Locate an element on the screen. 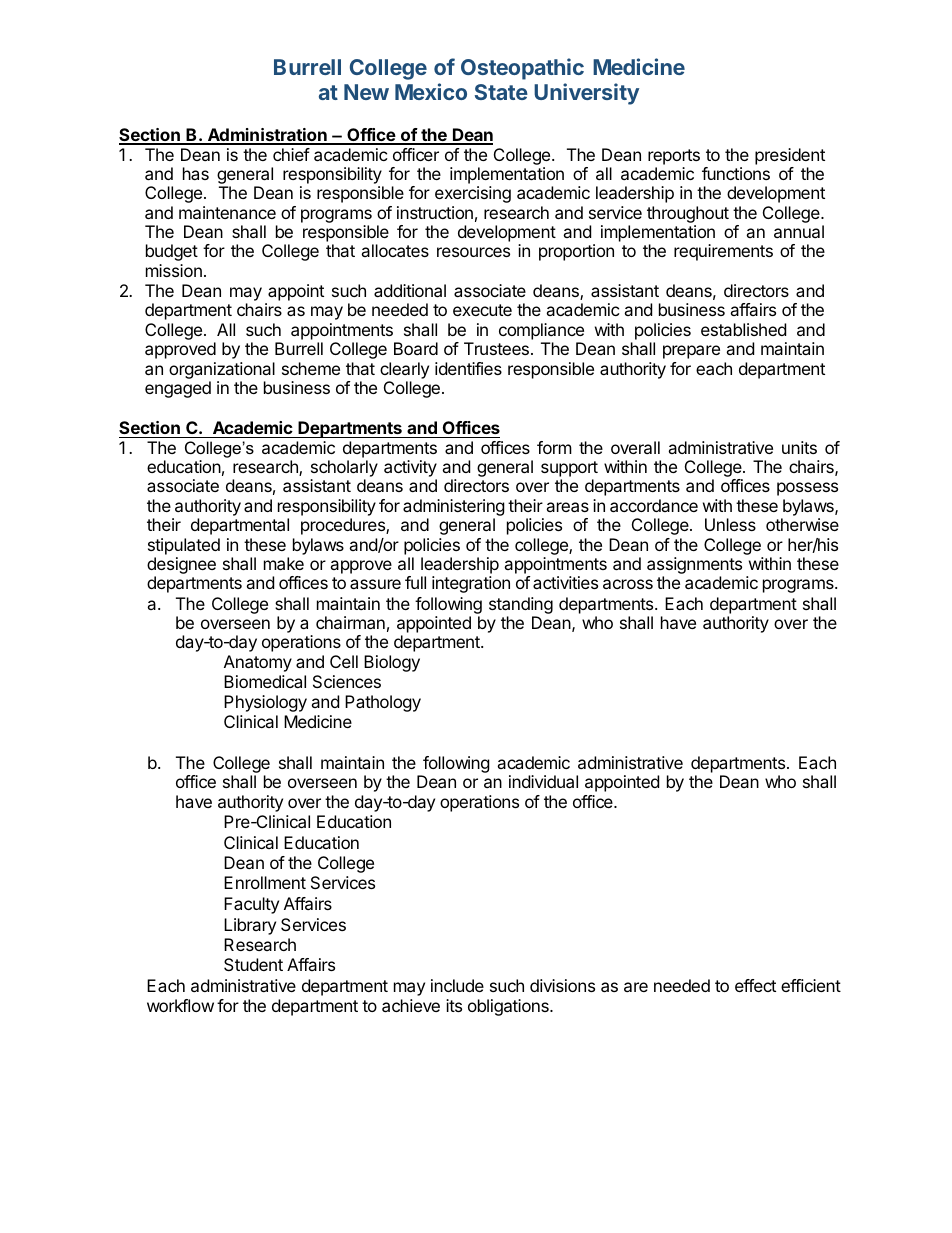 This screenshot has height=1233, width=952. requirements is located at coordinates (723, 252).
